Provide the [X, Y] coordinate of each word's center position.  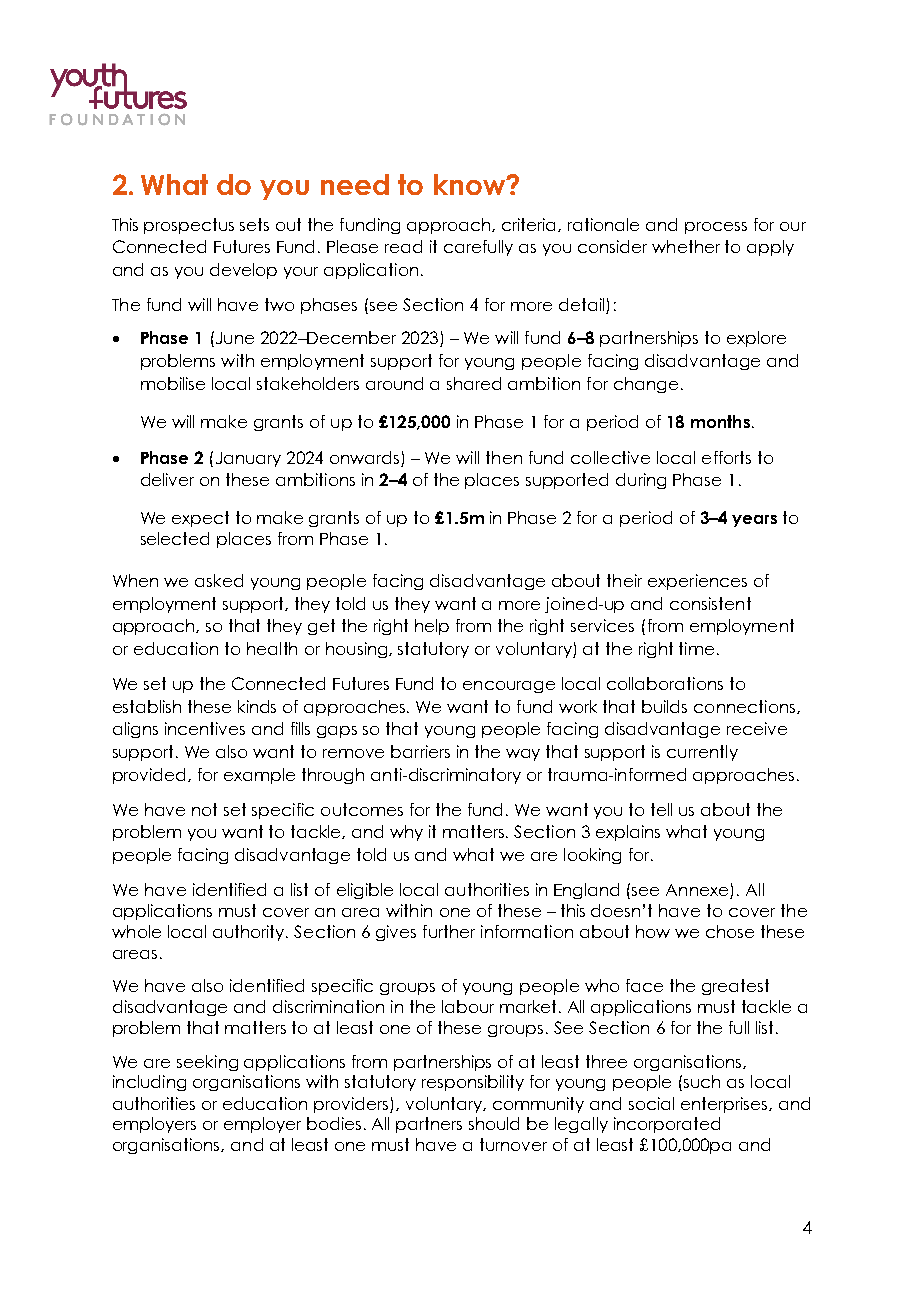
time [696, 648]
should [494, 1123]
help [432, 627]
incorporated [667, 1125]
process [716, 228]
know [470, 184]
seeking [207, 1063]
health [272, 648]
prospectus [189, 226]
